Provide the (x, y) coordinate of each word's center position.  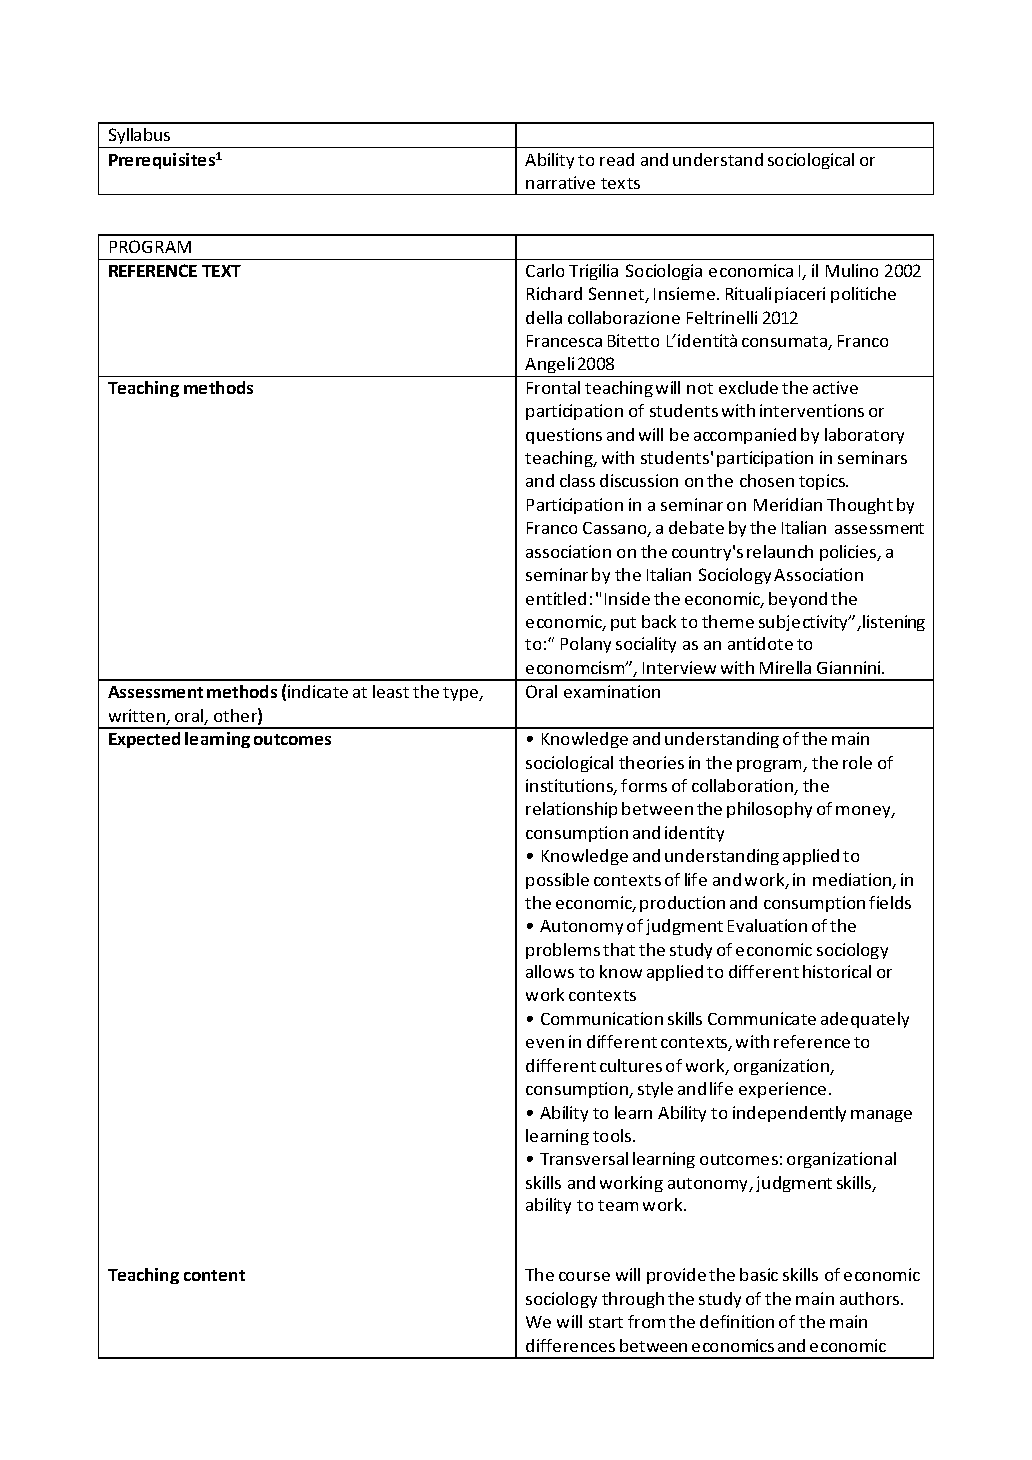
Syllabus (139, 138)
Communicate (762, 1018)
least (391, 691)
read (617, 159)
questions (564, 436)
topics (823, 482)
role (857, 762)
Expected (144, 740)
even (545, 1043)
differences (570, 1345)
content (214, 1275)
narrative (560, 182)
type (462, 694)
